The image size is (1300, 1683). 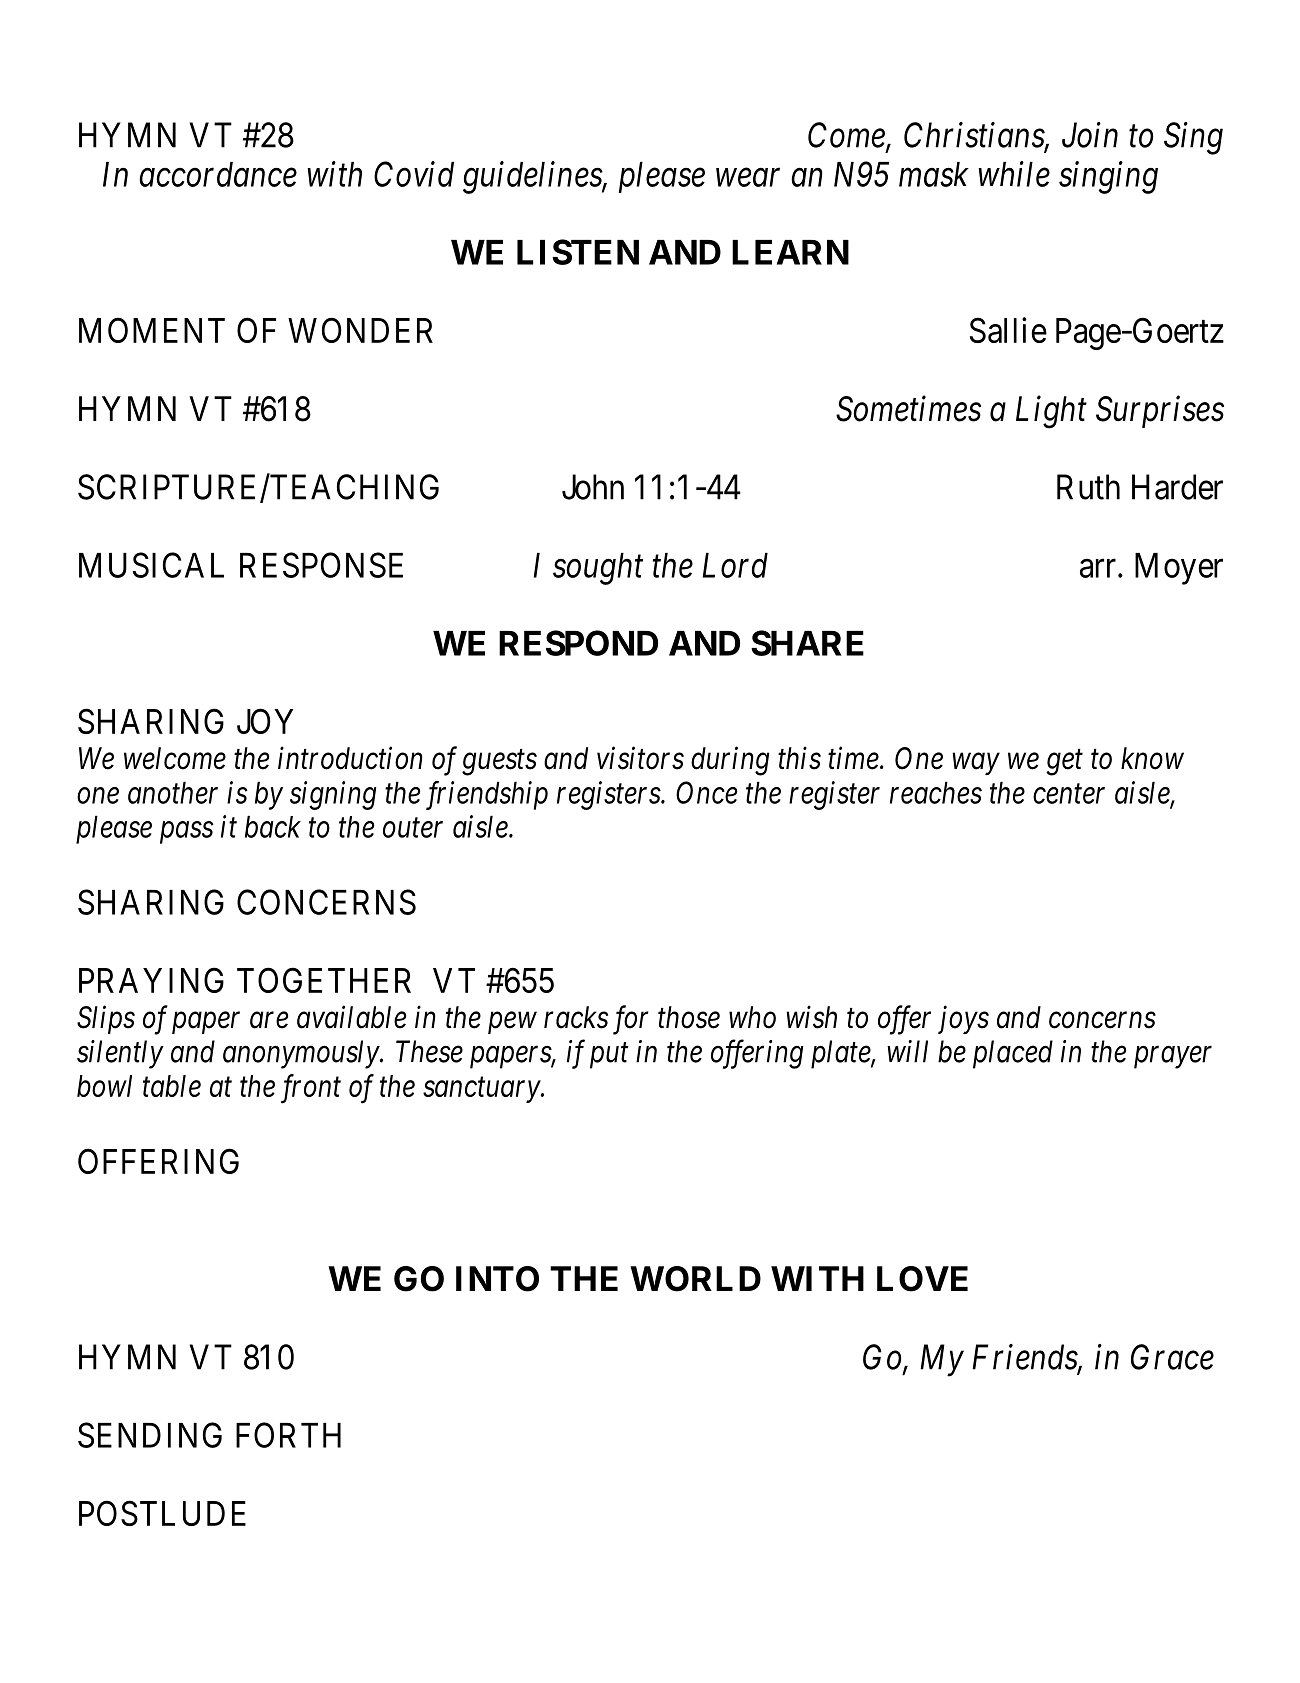 I want to click on Grace, so click(x=1172, y=1357).
